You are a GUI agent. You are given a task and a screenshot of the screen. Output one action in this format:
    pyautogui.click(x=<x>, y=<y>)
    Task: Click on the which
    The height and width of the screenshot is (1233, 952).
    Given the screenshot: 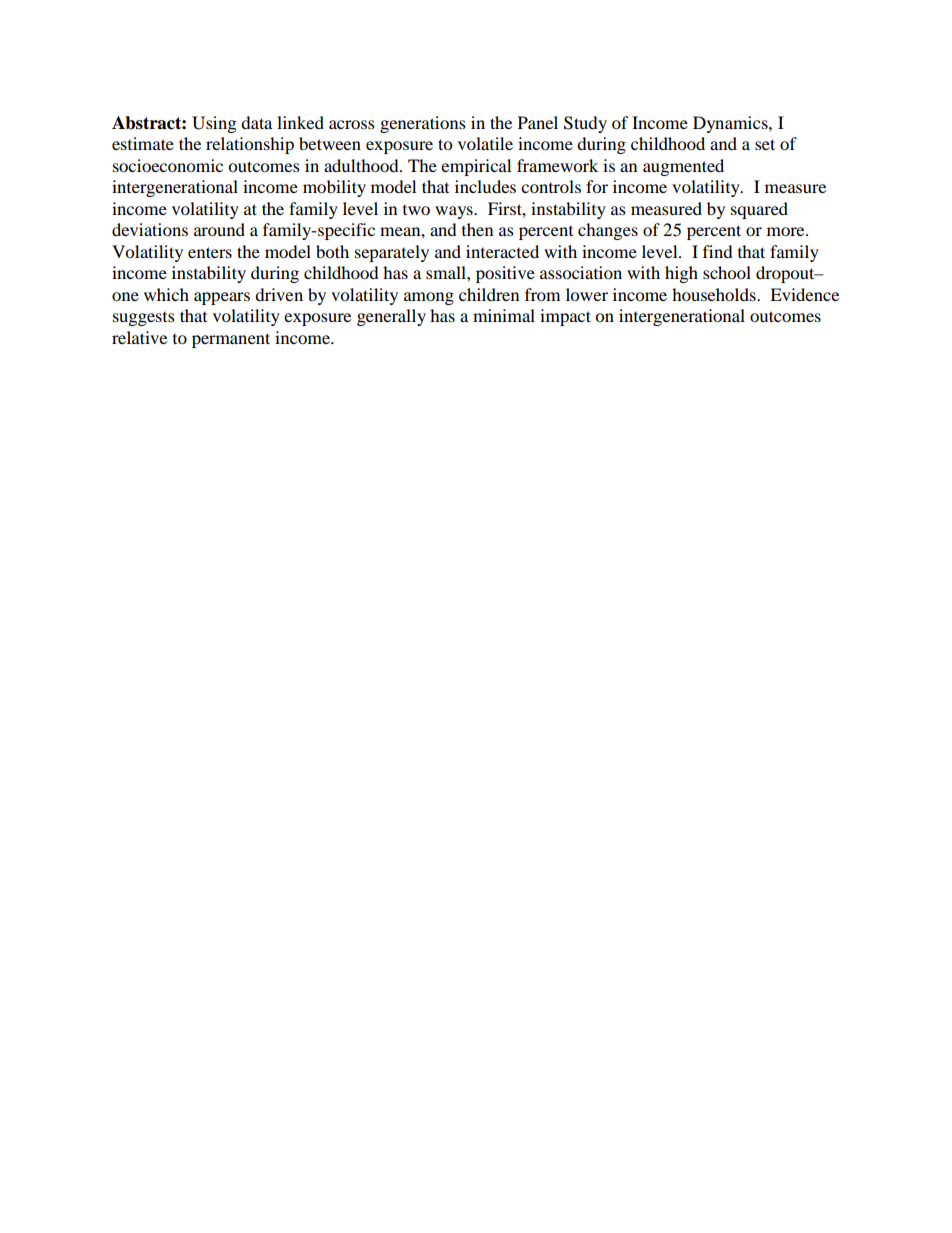 What is the action you would take?
    pyautogui.click(x=166, y=294)
